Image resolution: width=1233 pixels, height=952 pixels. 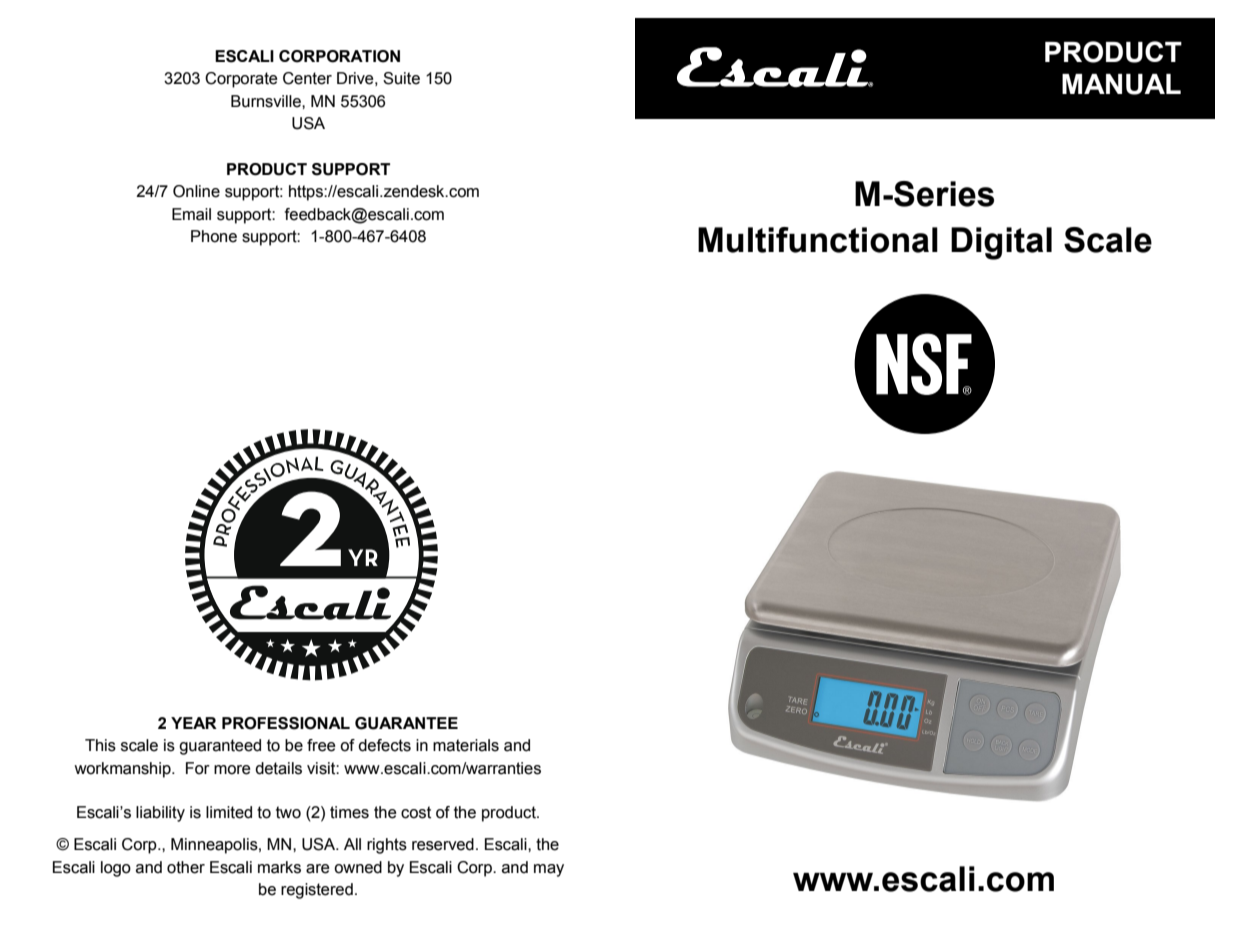 What do you see at coordinates (194, 723) in the image?
I see `YEAR` at bounding box center [194, 723].
